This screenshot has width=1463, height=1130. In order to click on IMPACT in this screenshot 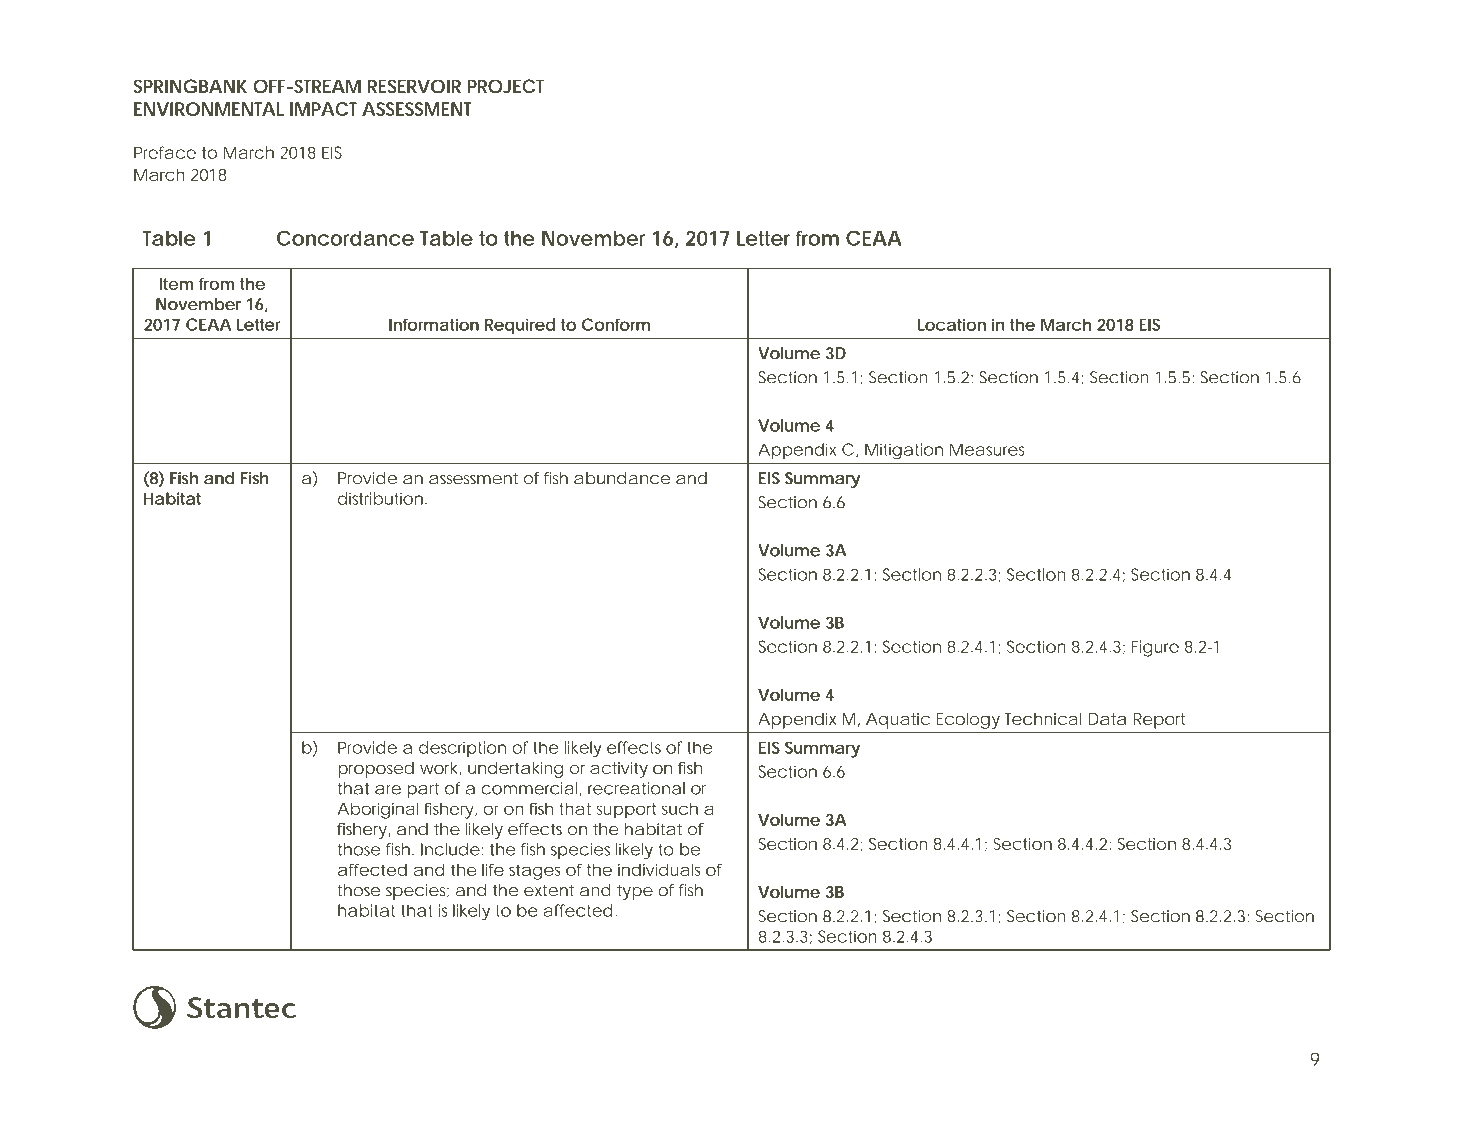, I will do `click(323, 109)`.
